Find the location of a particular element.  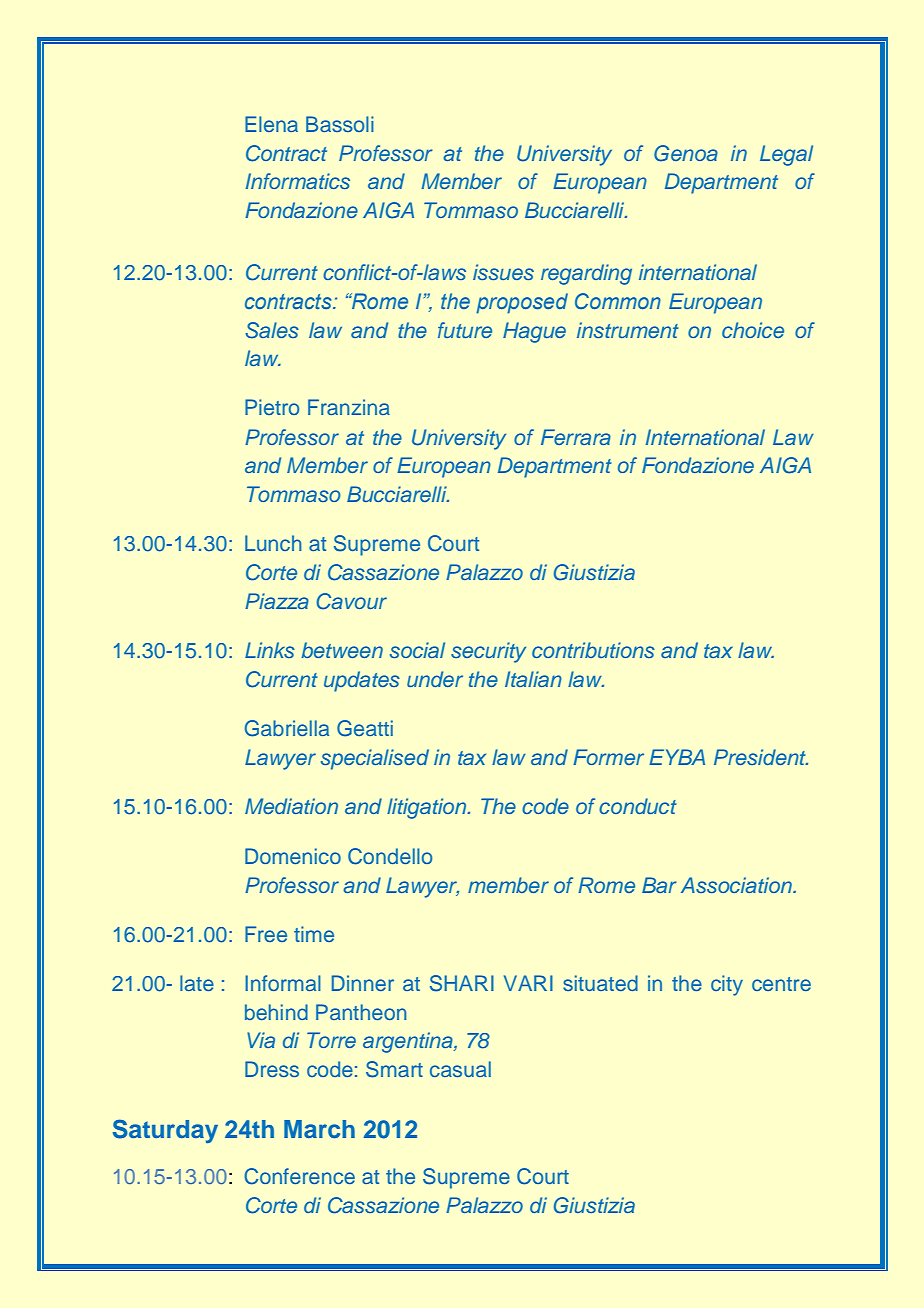

choice is located at coordinates (753, 330).
